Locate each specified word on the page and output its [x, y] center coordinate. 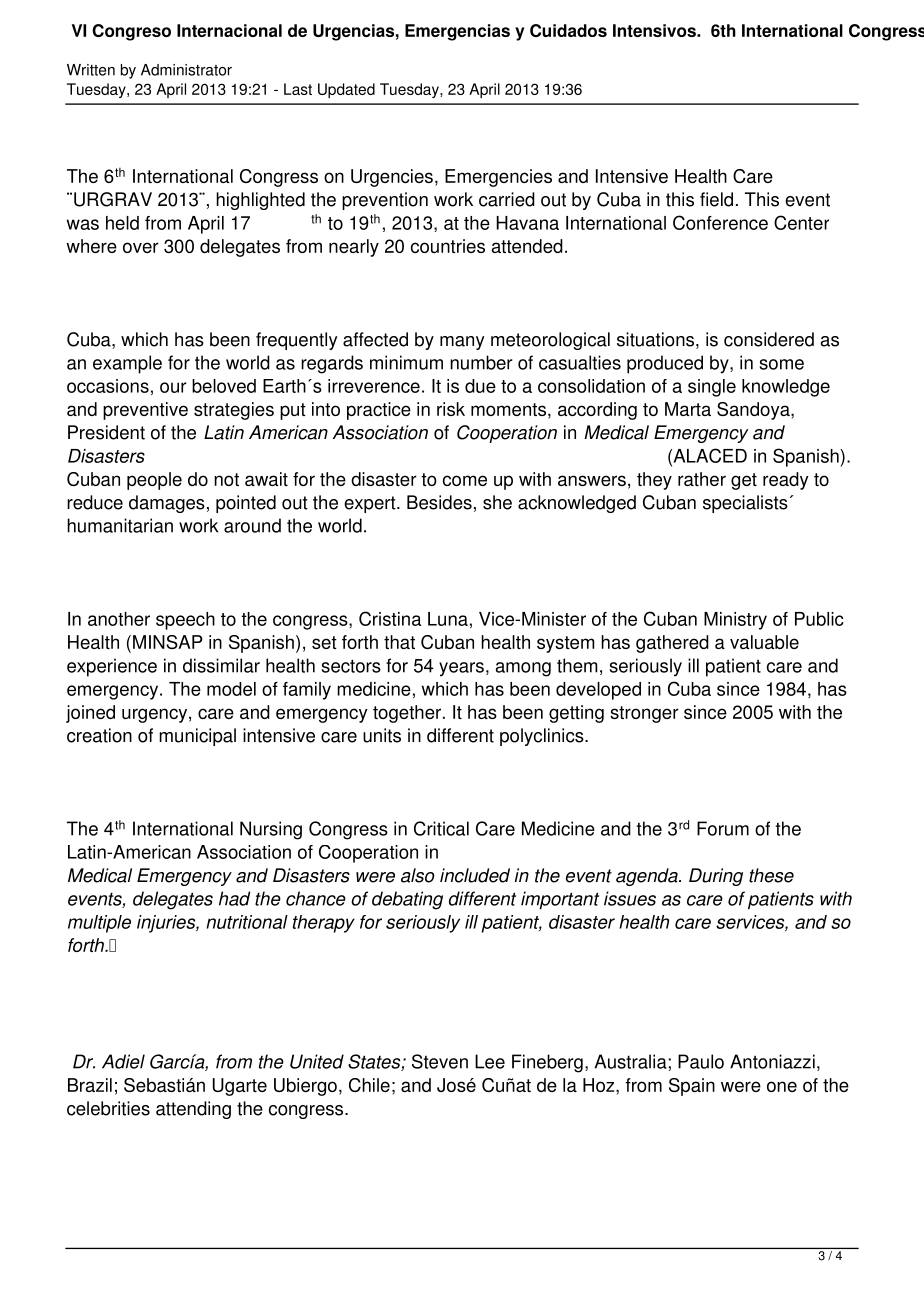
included [475, 875]
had [234, 898]
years [461, 669]
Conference [720, 222]
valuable [764, 642]
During [716, 877]
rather [702, 479]
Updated [346, 90]
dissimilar [221, 665]
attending [193, 1110]
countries [448, 246]
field [716, 199]
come [465, 480]
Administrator [186, 70]
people [154, 481]
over [141, 247]
